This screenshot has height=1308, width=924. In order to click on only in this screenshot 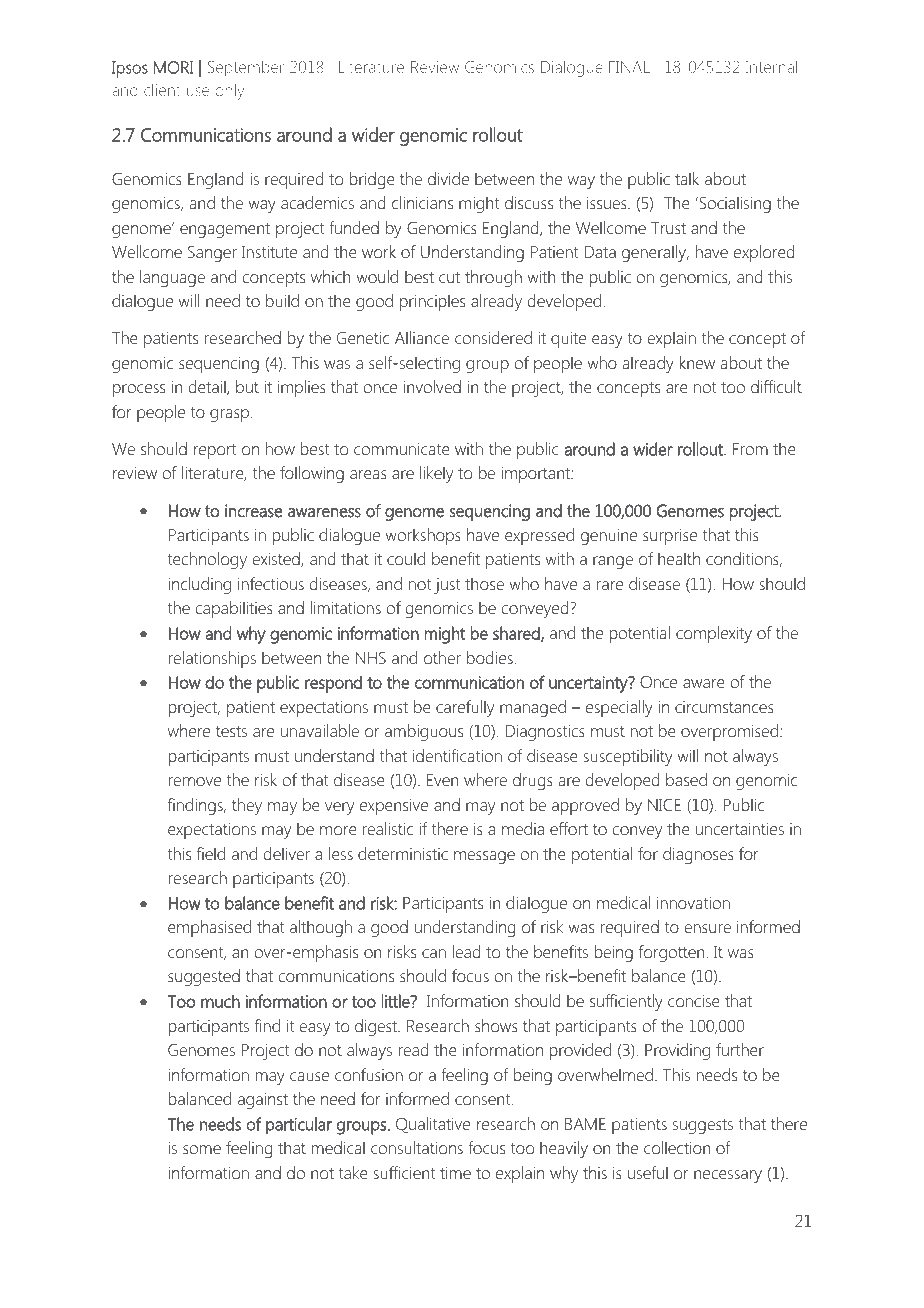, I will do `click(229, 91)`.
